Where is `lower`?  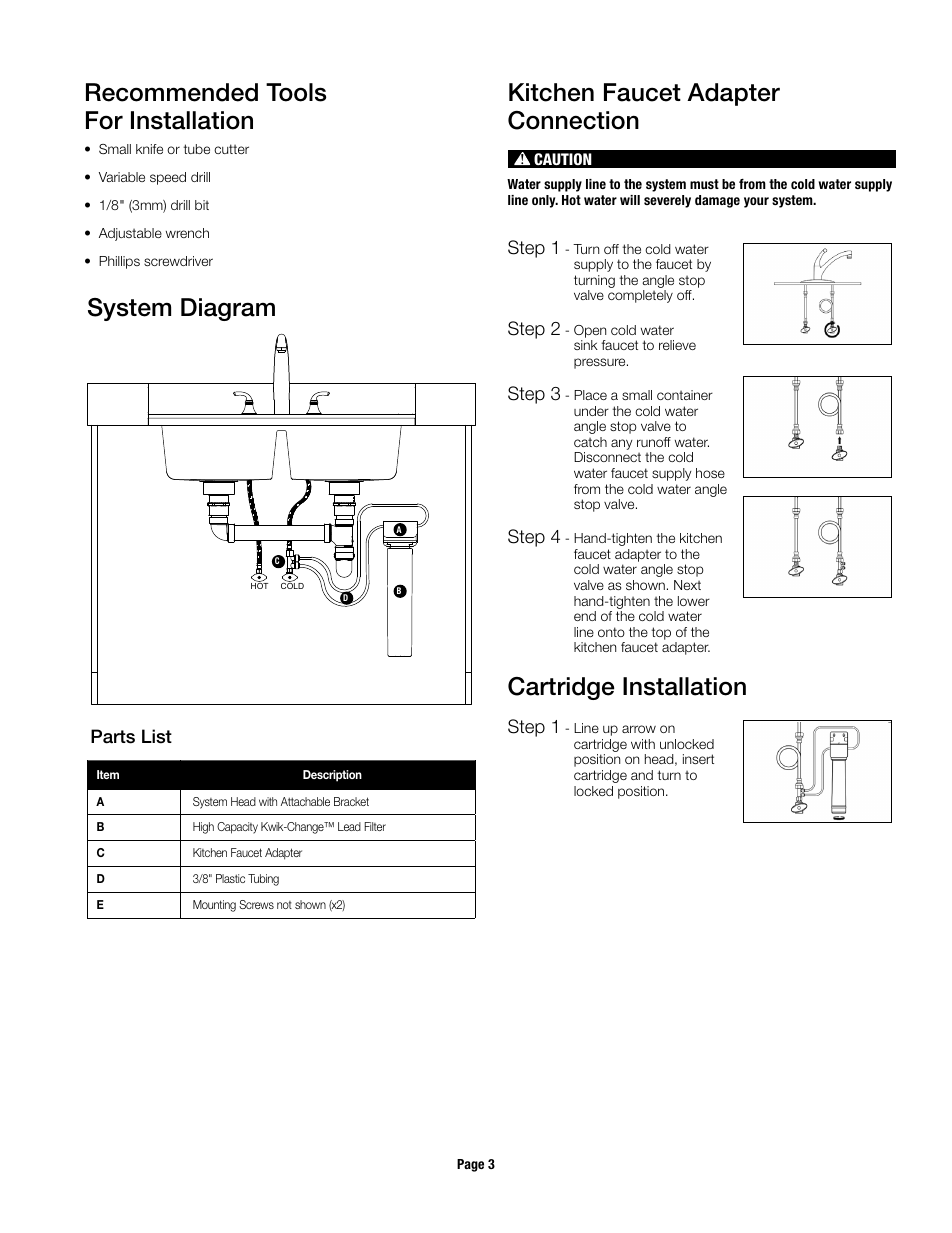 lower is located at coordinates (694, 601).
